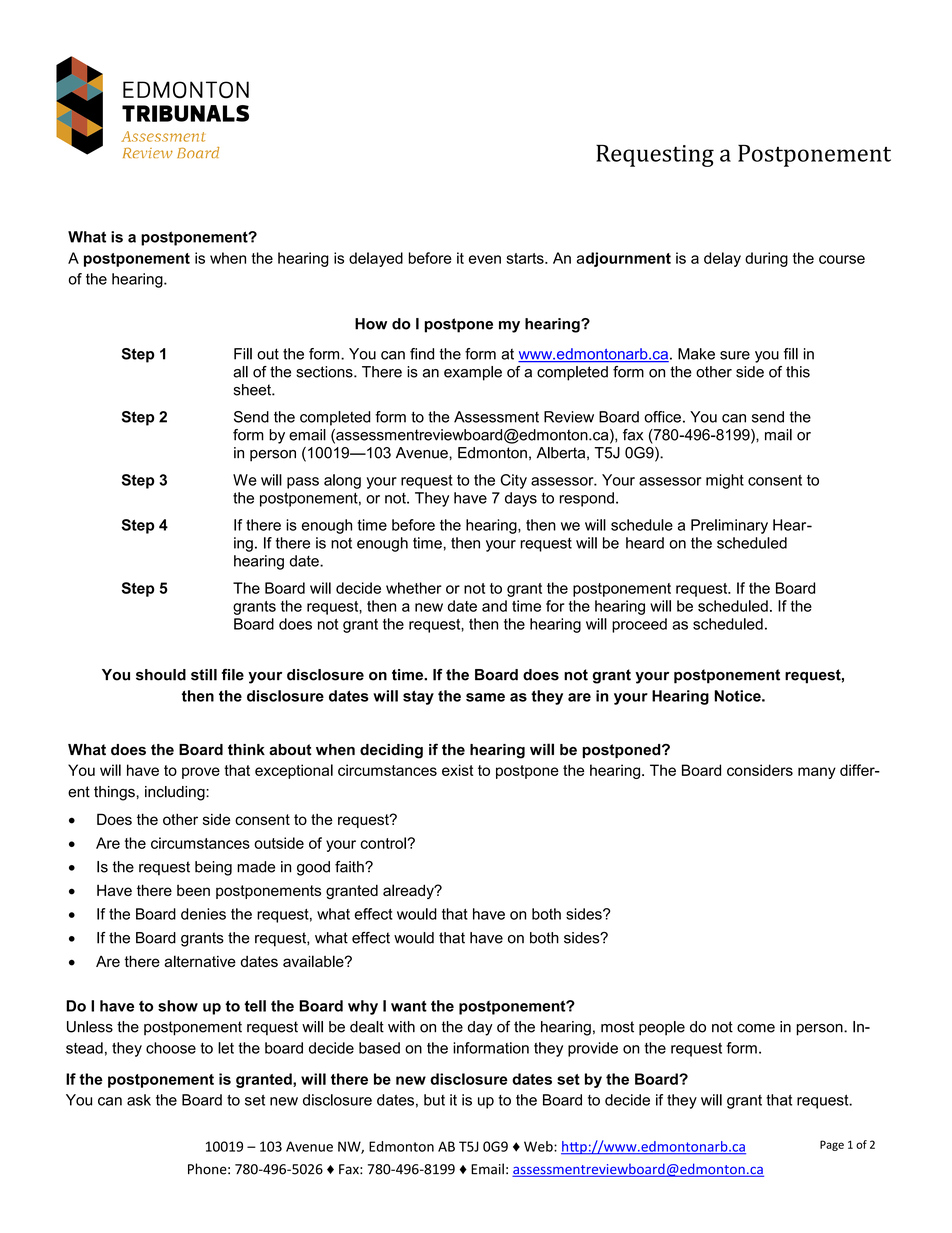 Image resolution: width=952 pixels, height=1233 pixels. What do you see at coordinates (817, 773) in the page?
I see `many` at bounding box center [817, 773].
